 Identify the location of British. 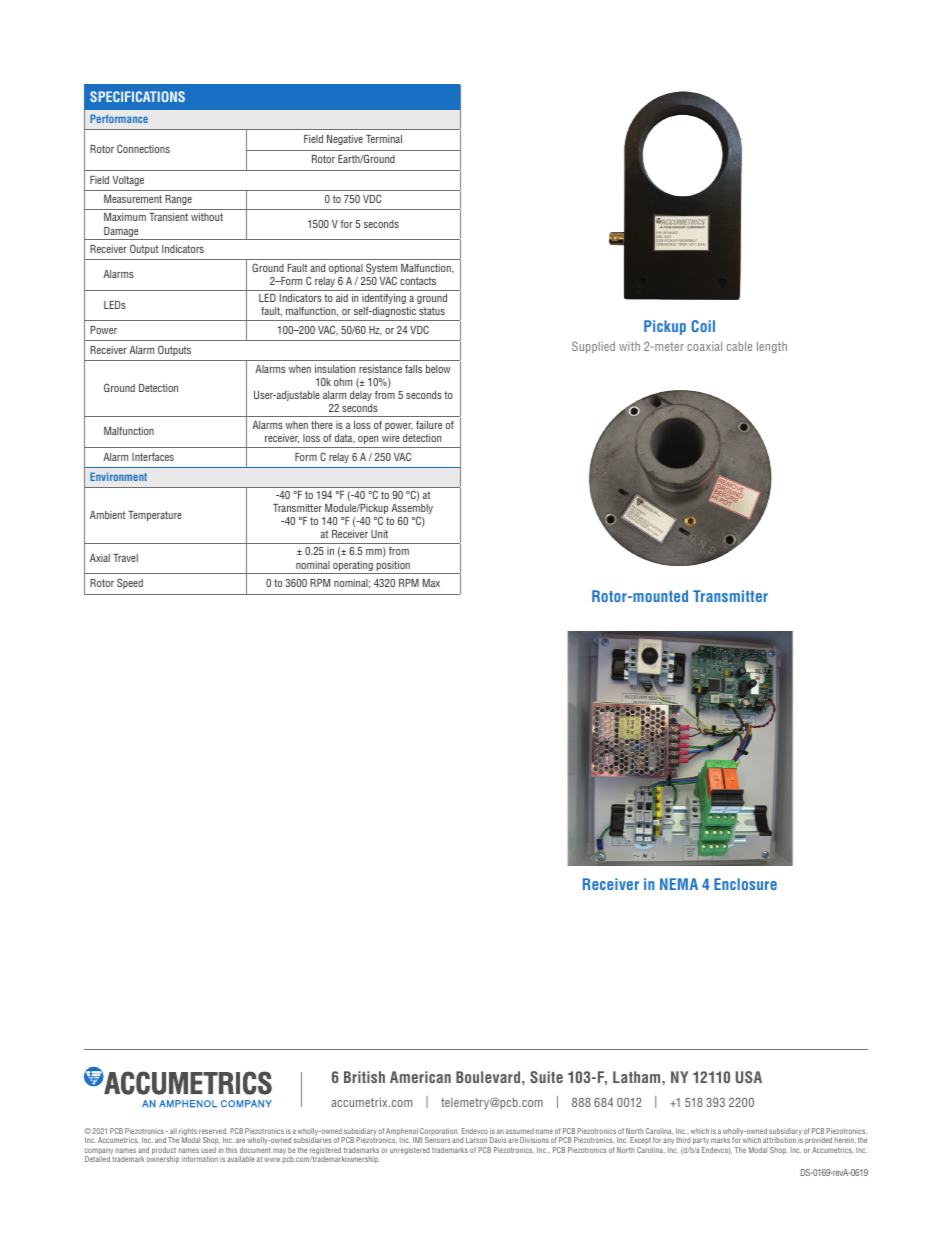
(364, 1077).
